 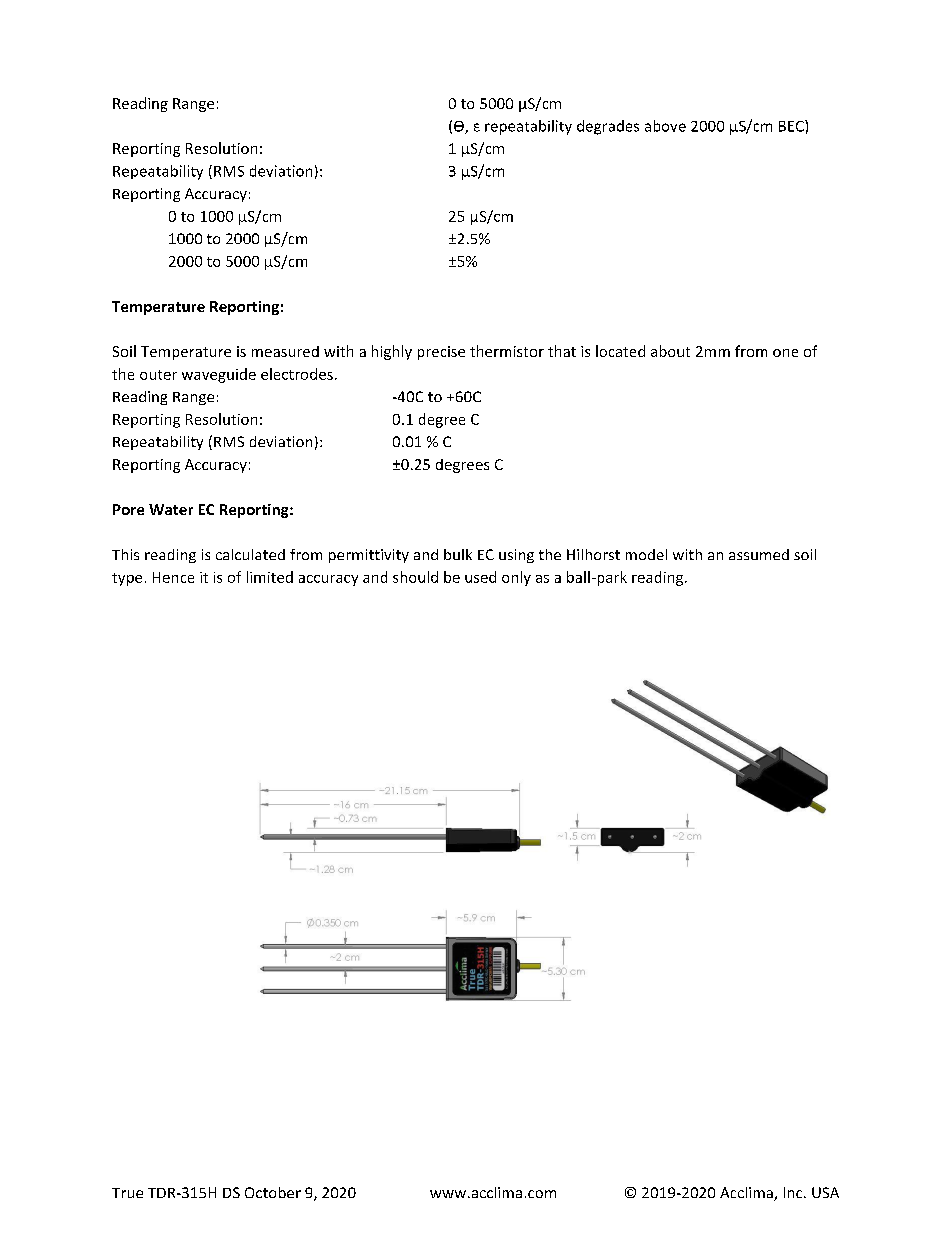 What do you see at coordinates (173, 577) in the screenshot?
I see `Hence` at bounding box center [173, 577].
